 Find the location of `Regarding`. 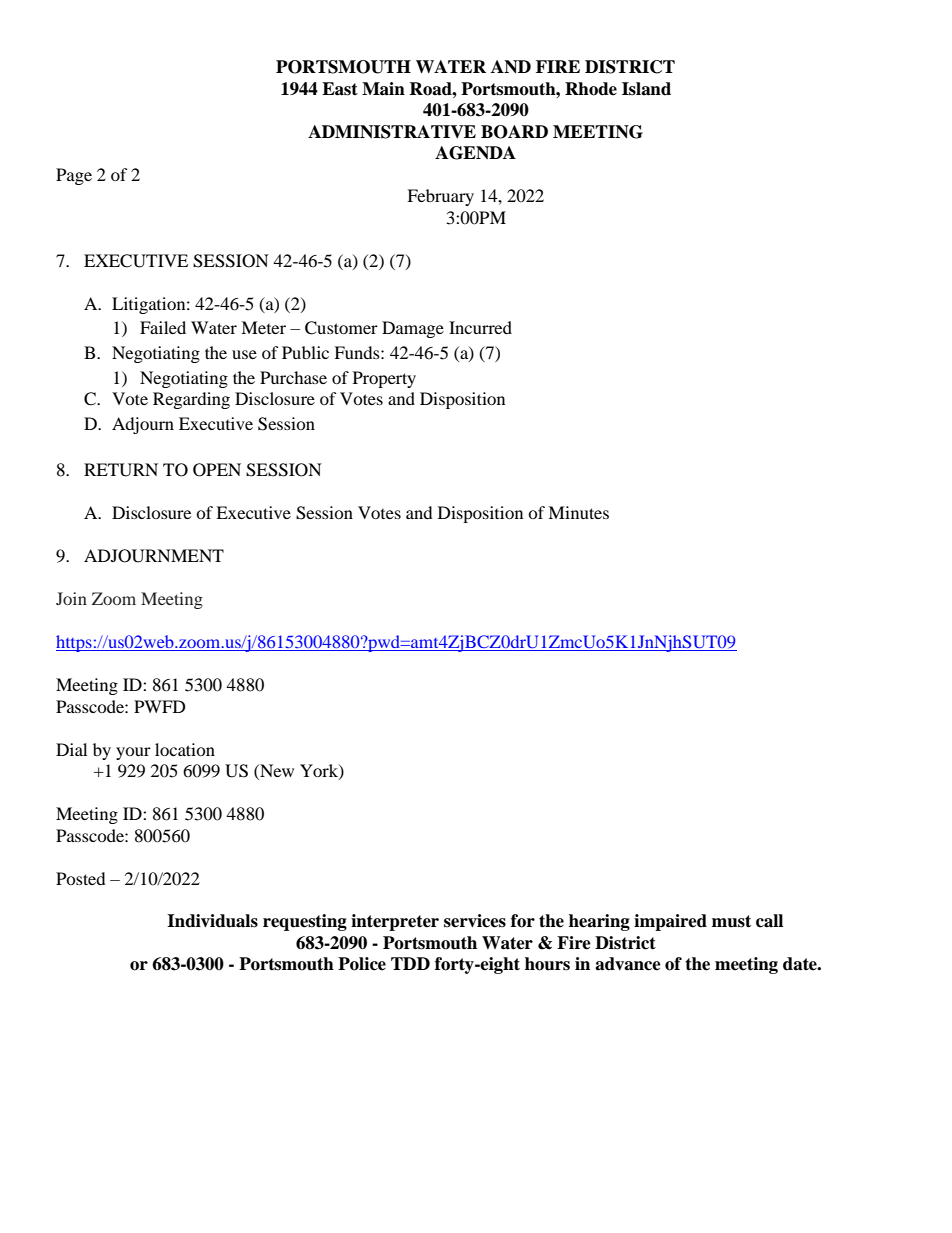

Regarding is located at coordinates (191, 400).
